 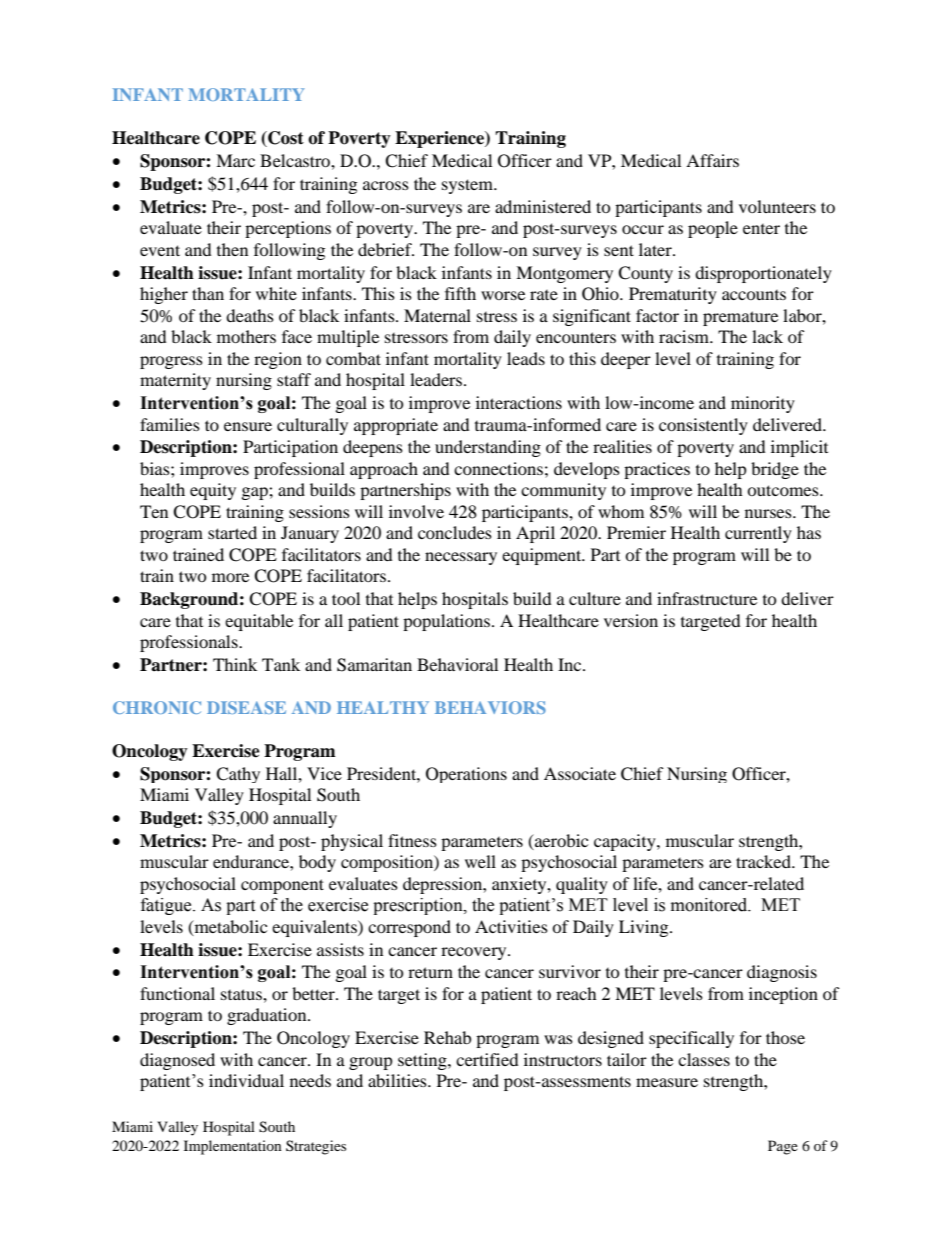 I want to click on Marc, so click(x=235, y=160).
